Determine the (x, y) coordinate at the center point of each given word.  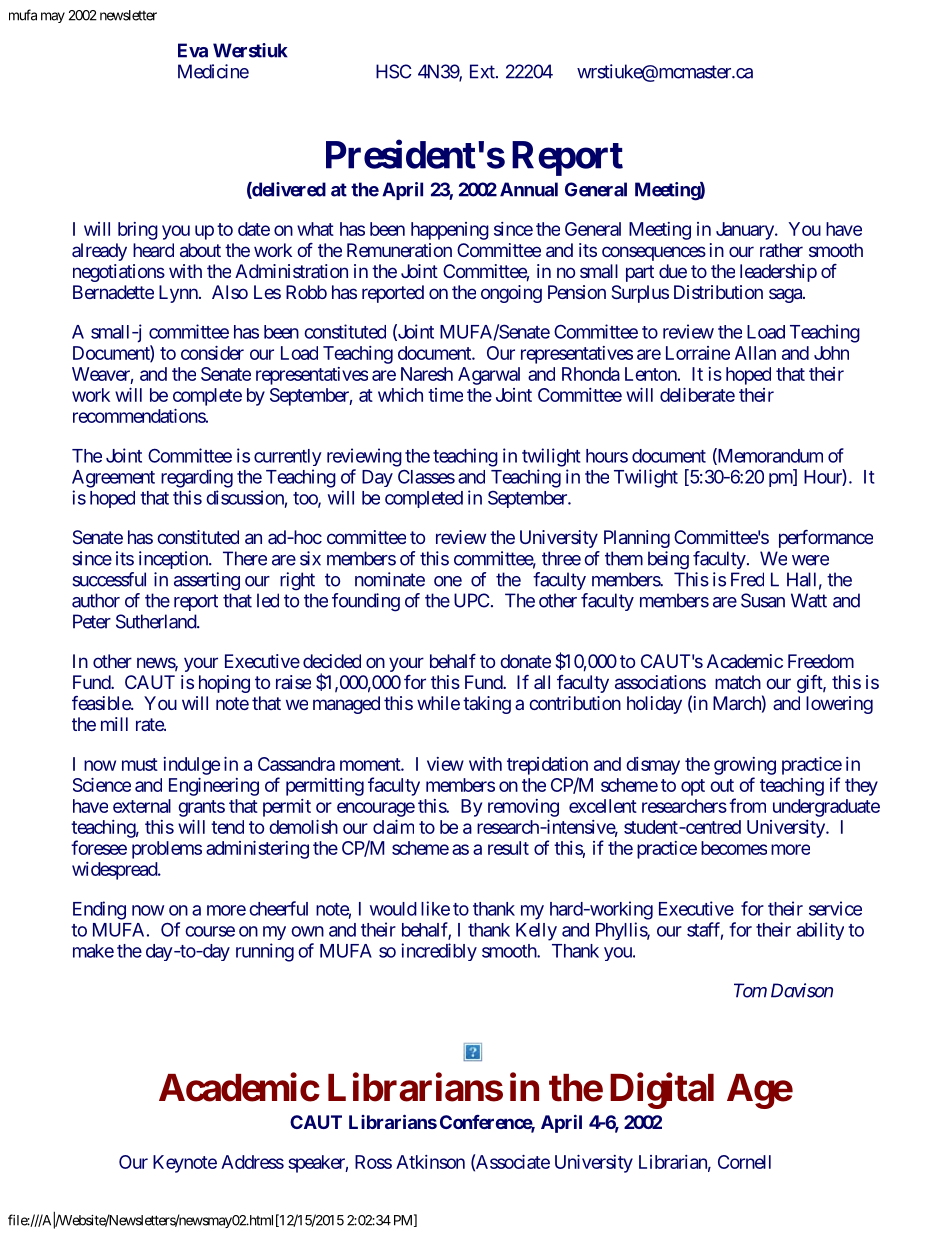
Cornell (744, 1162)
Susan (763, 600)
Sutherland (157, 621)
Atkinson (430, 1162)
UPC (471, 600)
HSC (393, 71)
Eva (193, 50)
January (746, 231)
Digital (662, 1091)
